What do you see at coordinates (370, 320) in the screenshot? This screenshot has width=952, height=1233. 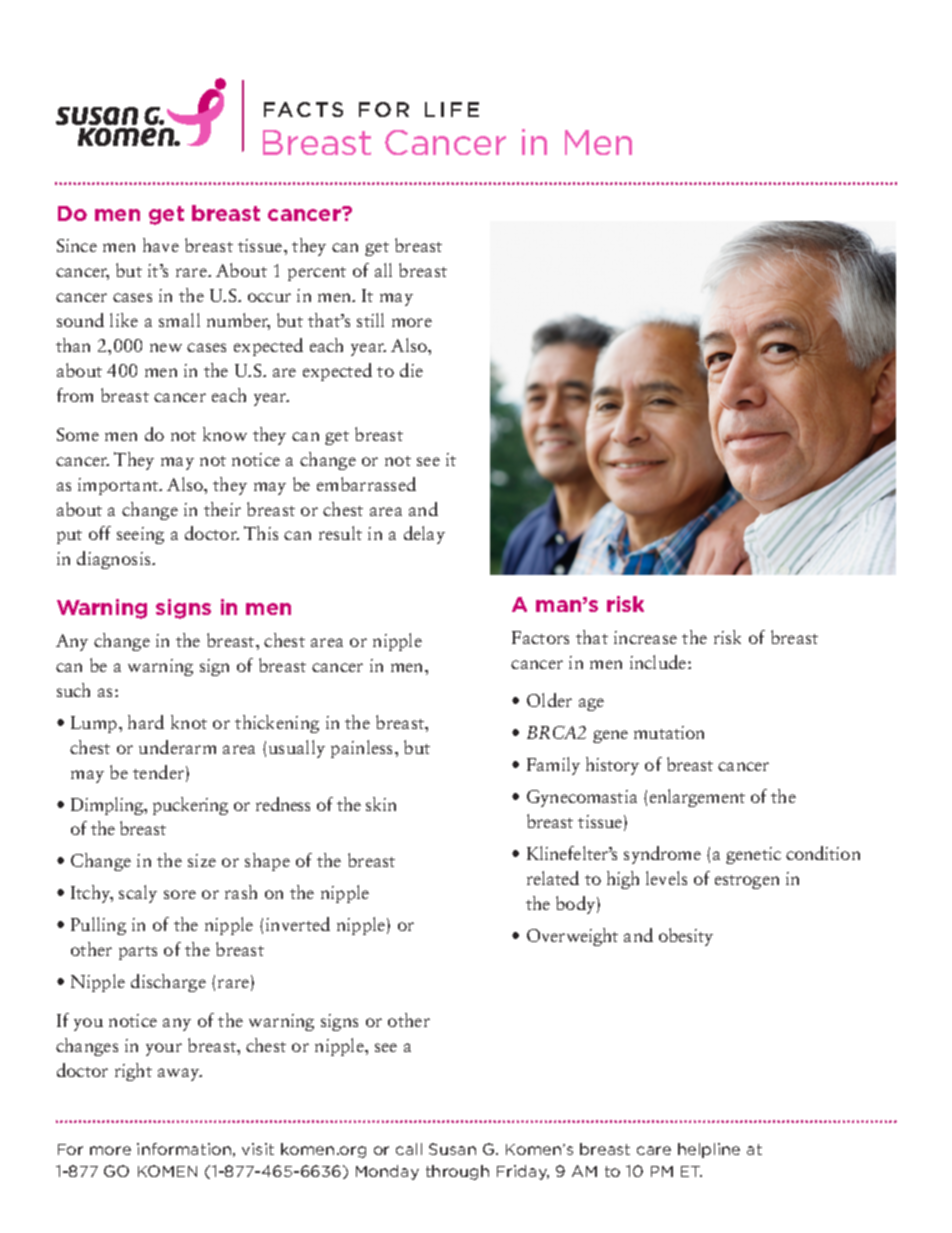 I see `still` at bounding box center [370, 320].
